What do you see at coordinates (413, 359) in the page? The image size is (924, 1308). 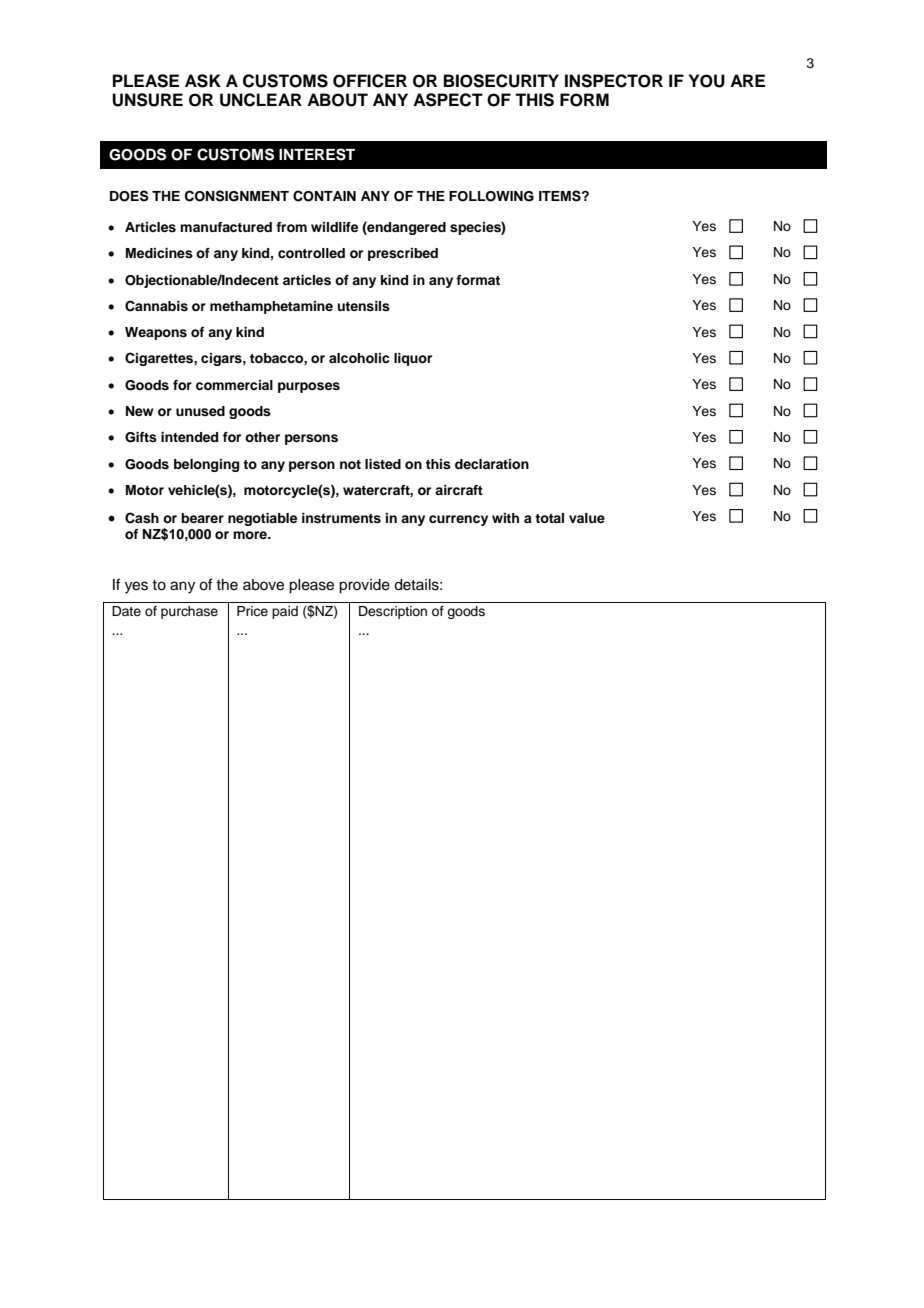 I see `liquor` at bounding box center [413, 359].
